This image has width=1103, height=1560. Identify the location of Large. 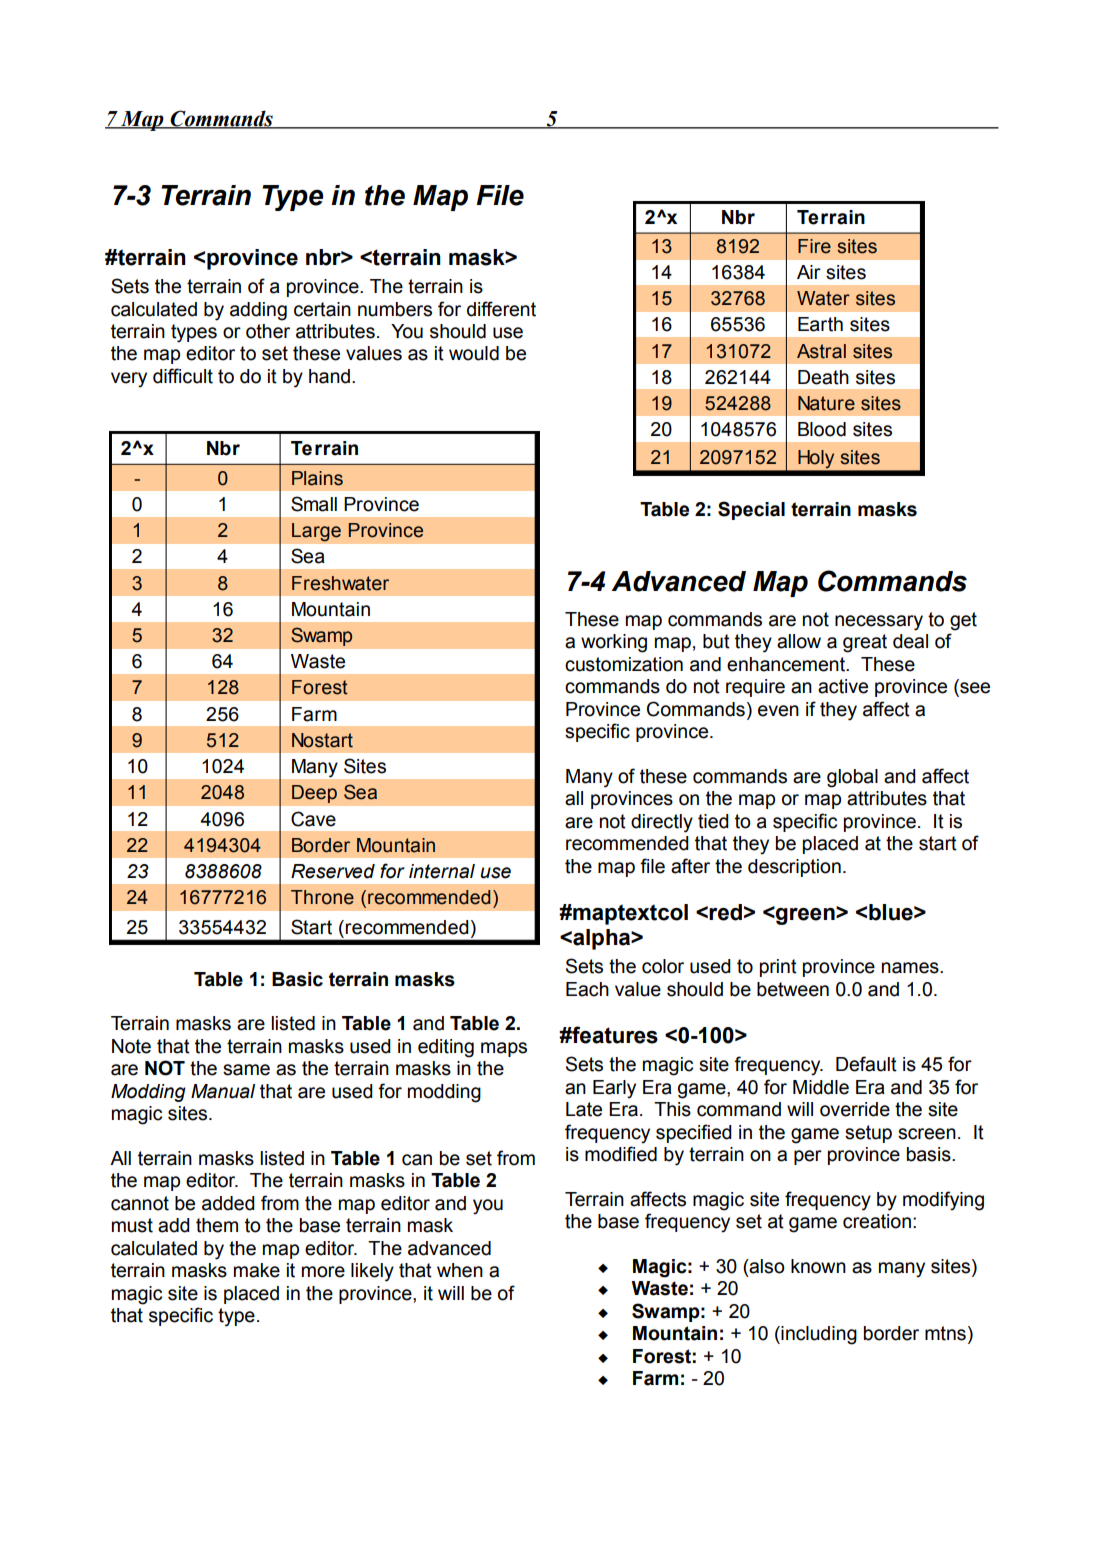
(316, 532).
